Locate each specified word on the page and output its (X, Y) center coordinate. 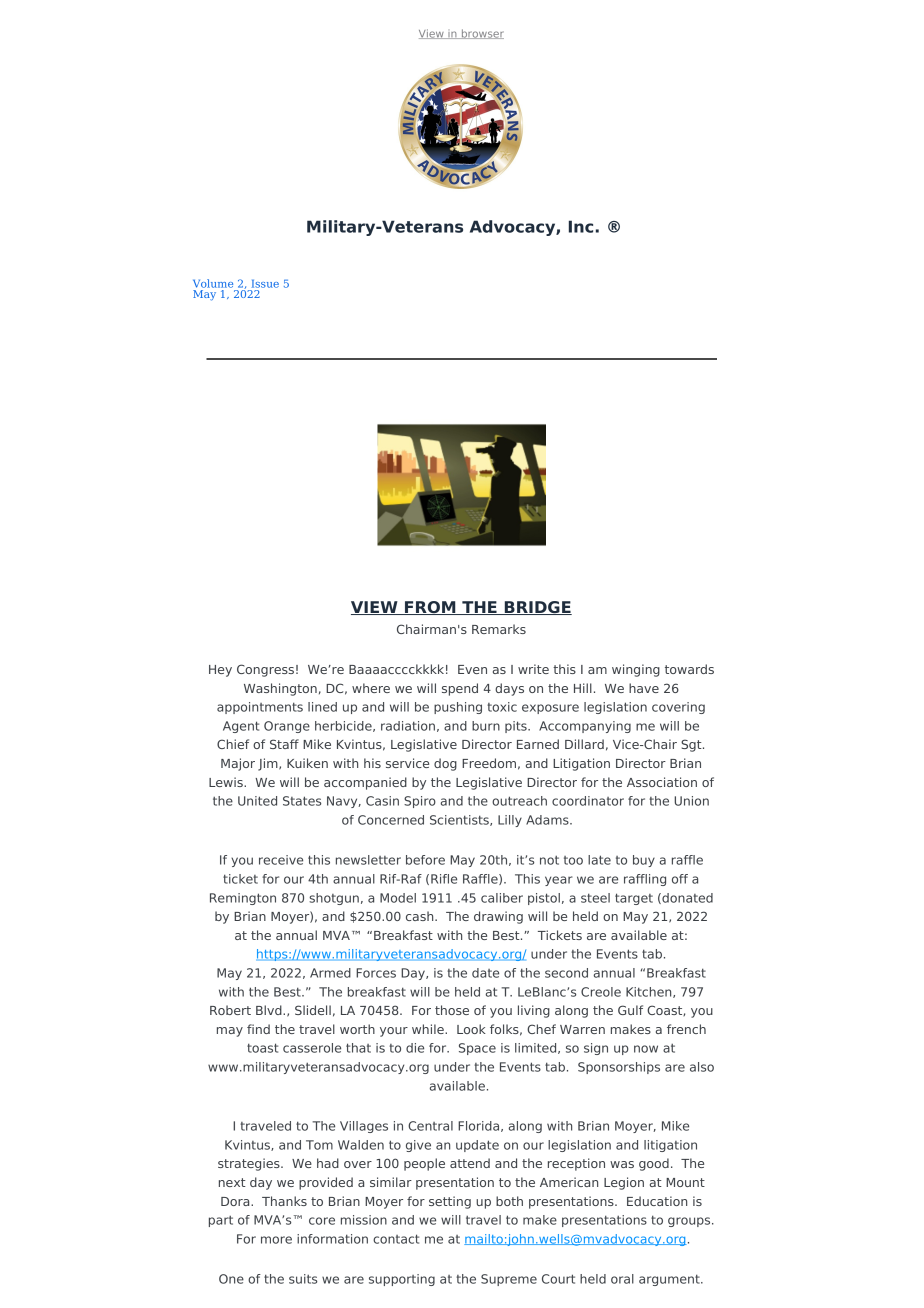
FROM (430, 608)
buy (644, 861)
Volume (213, 283)
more (276, 1240)
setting (450, 1202)
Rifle (444, 879)
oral (622, 1279)
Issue (265, 284)
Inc (581, 226)
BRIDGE (537, 608)
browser (481, 34)
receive (281, 860)
